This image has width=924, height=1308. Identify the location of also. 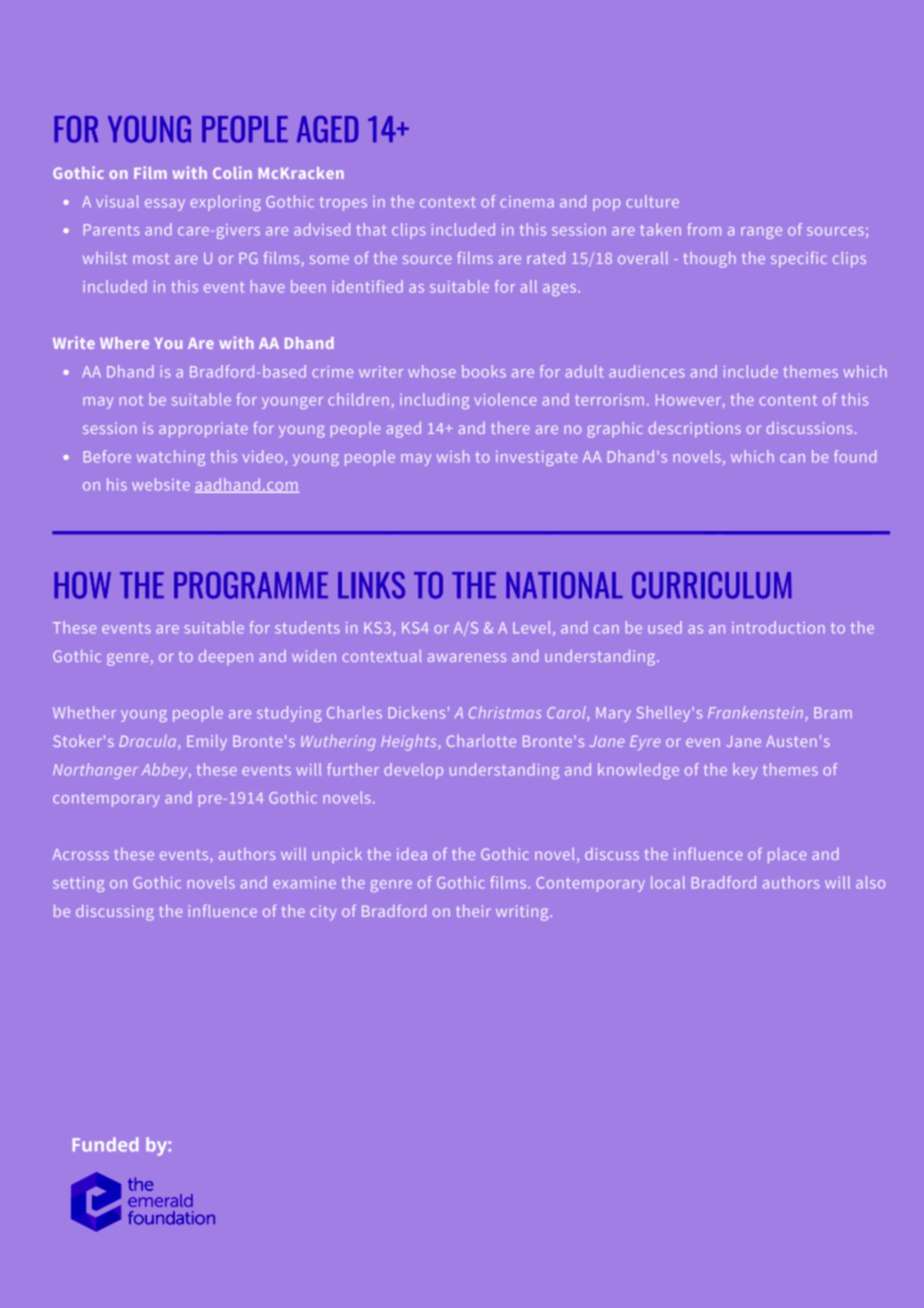
(870, 882).
